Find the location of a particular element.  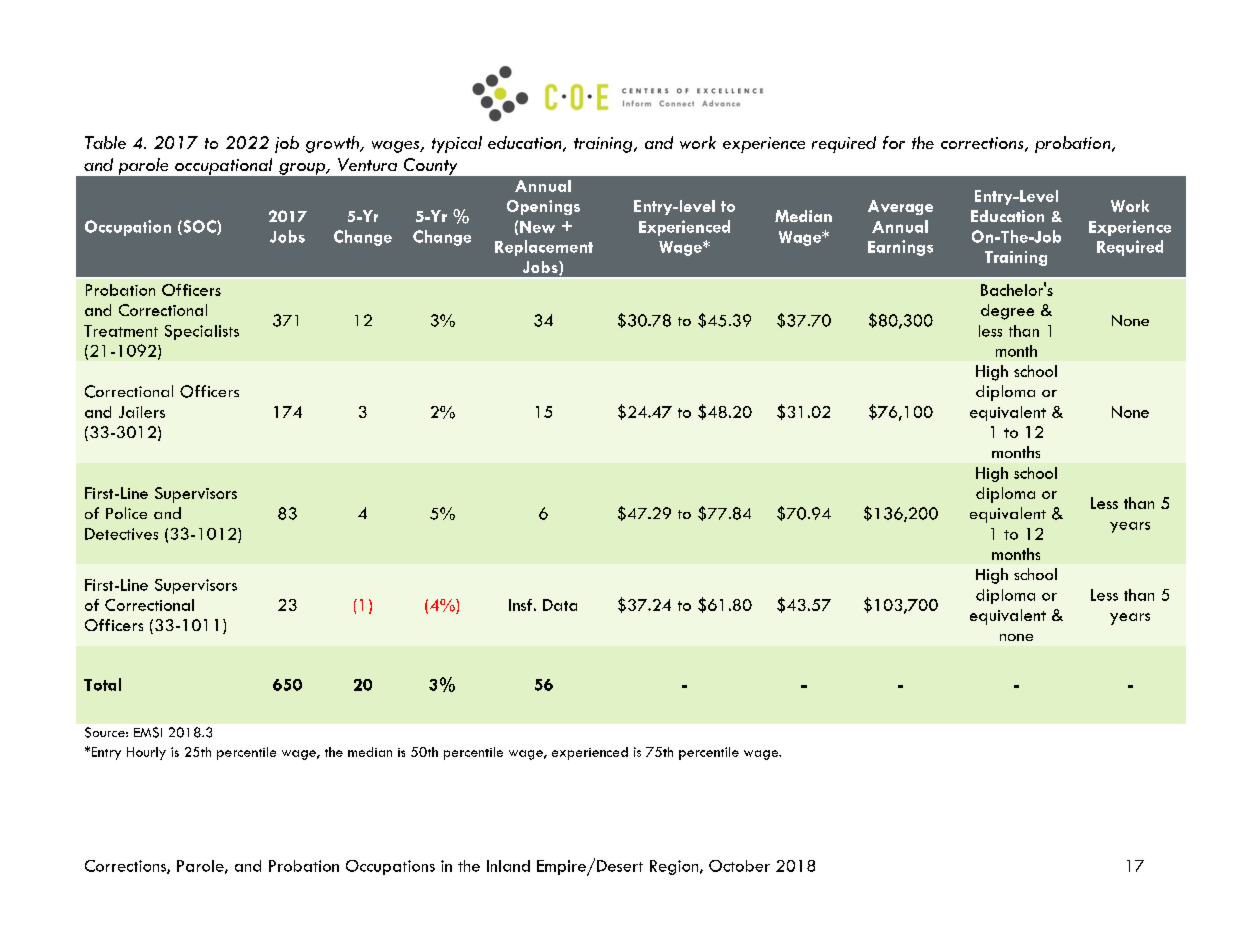

Replacement is located at coordinates (544, 248).
